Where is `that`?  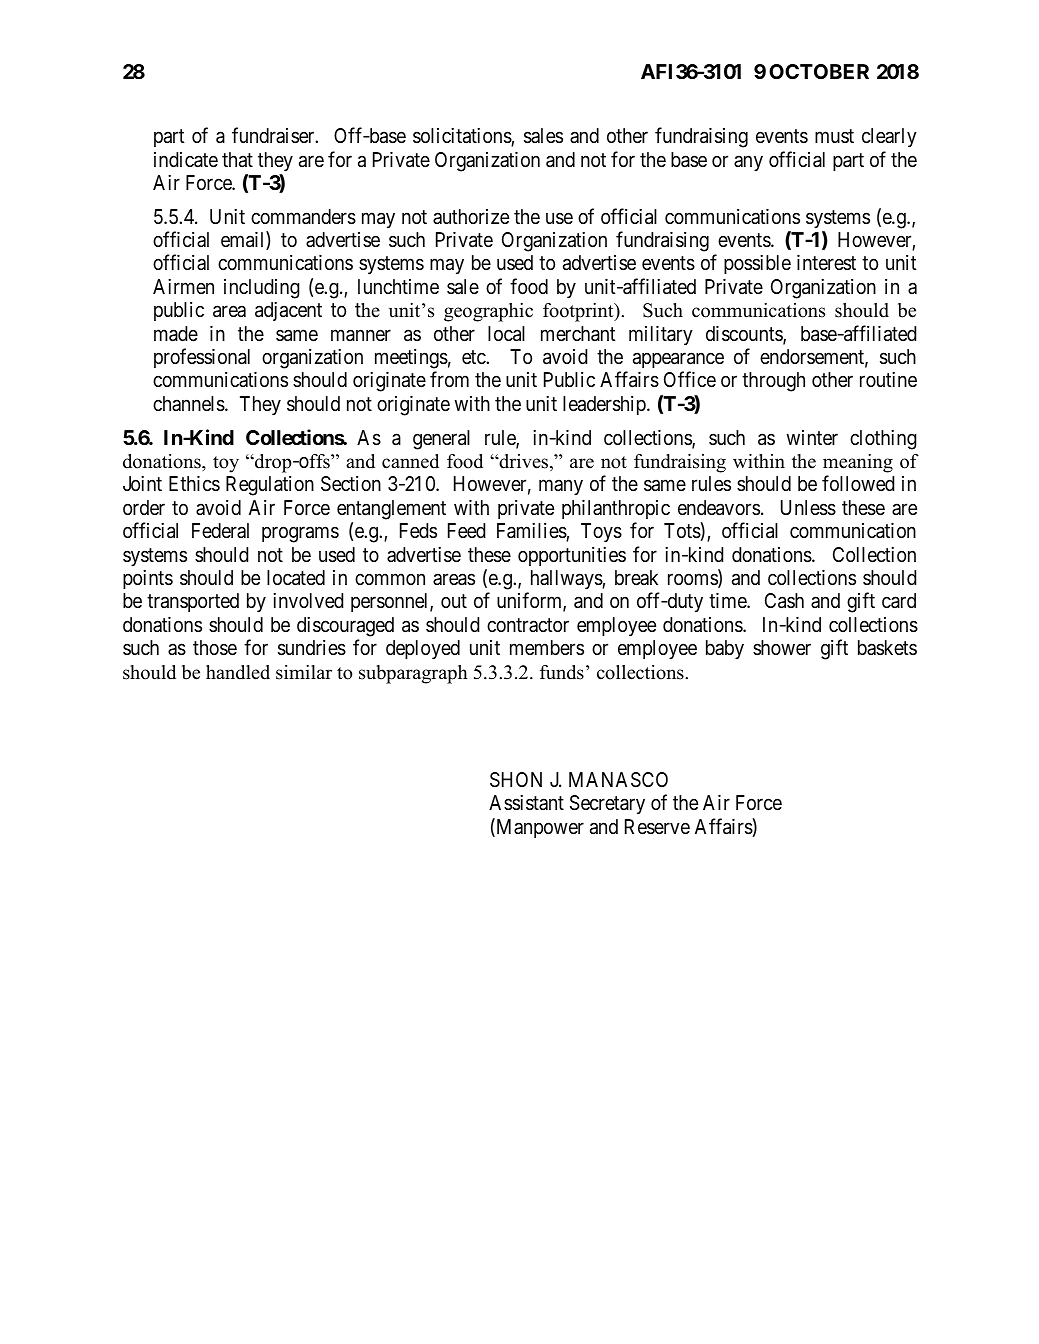
that is located at coordinates (237, 160).
